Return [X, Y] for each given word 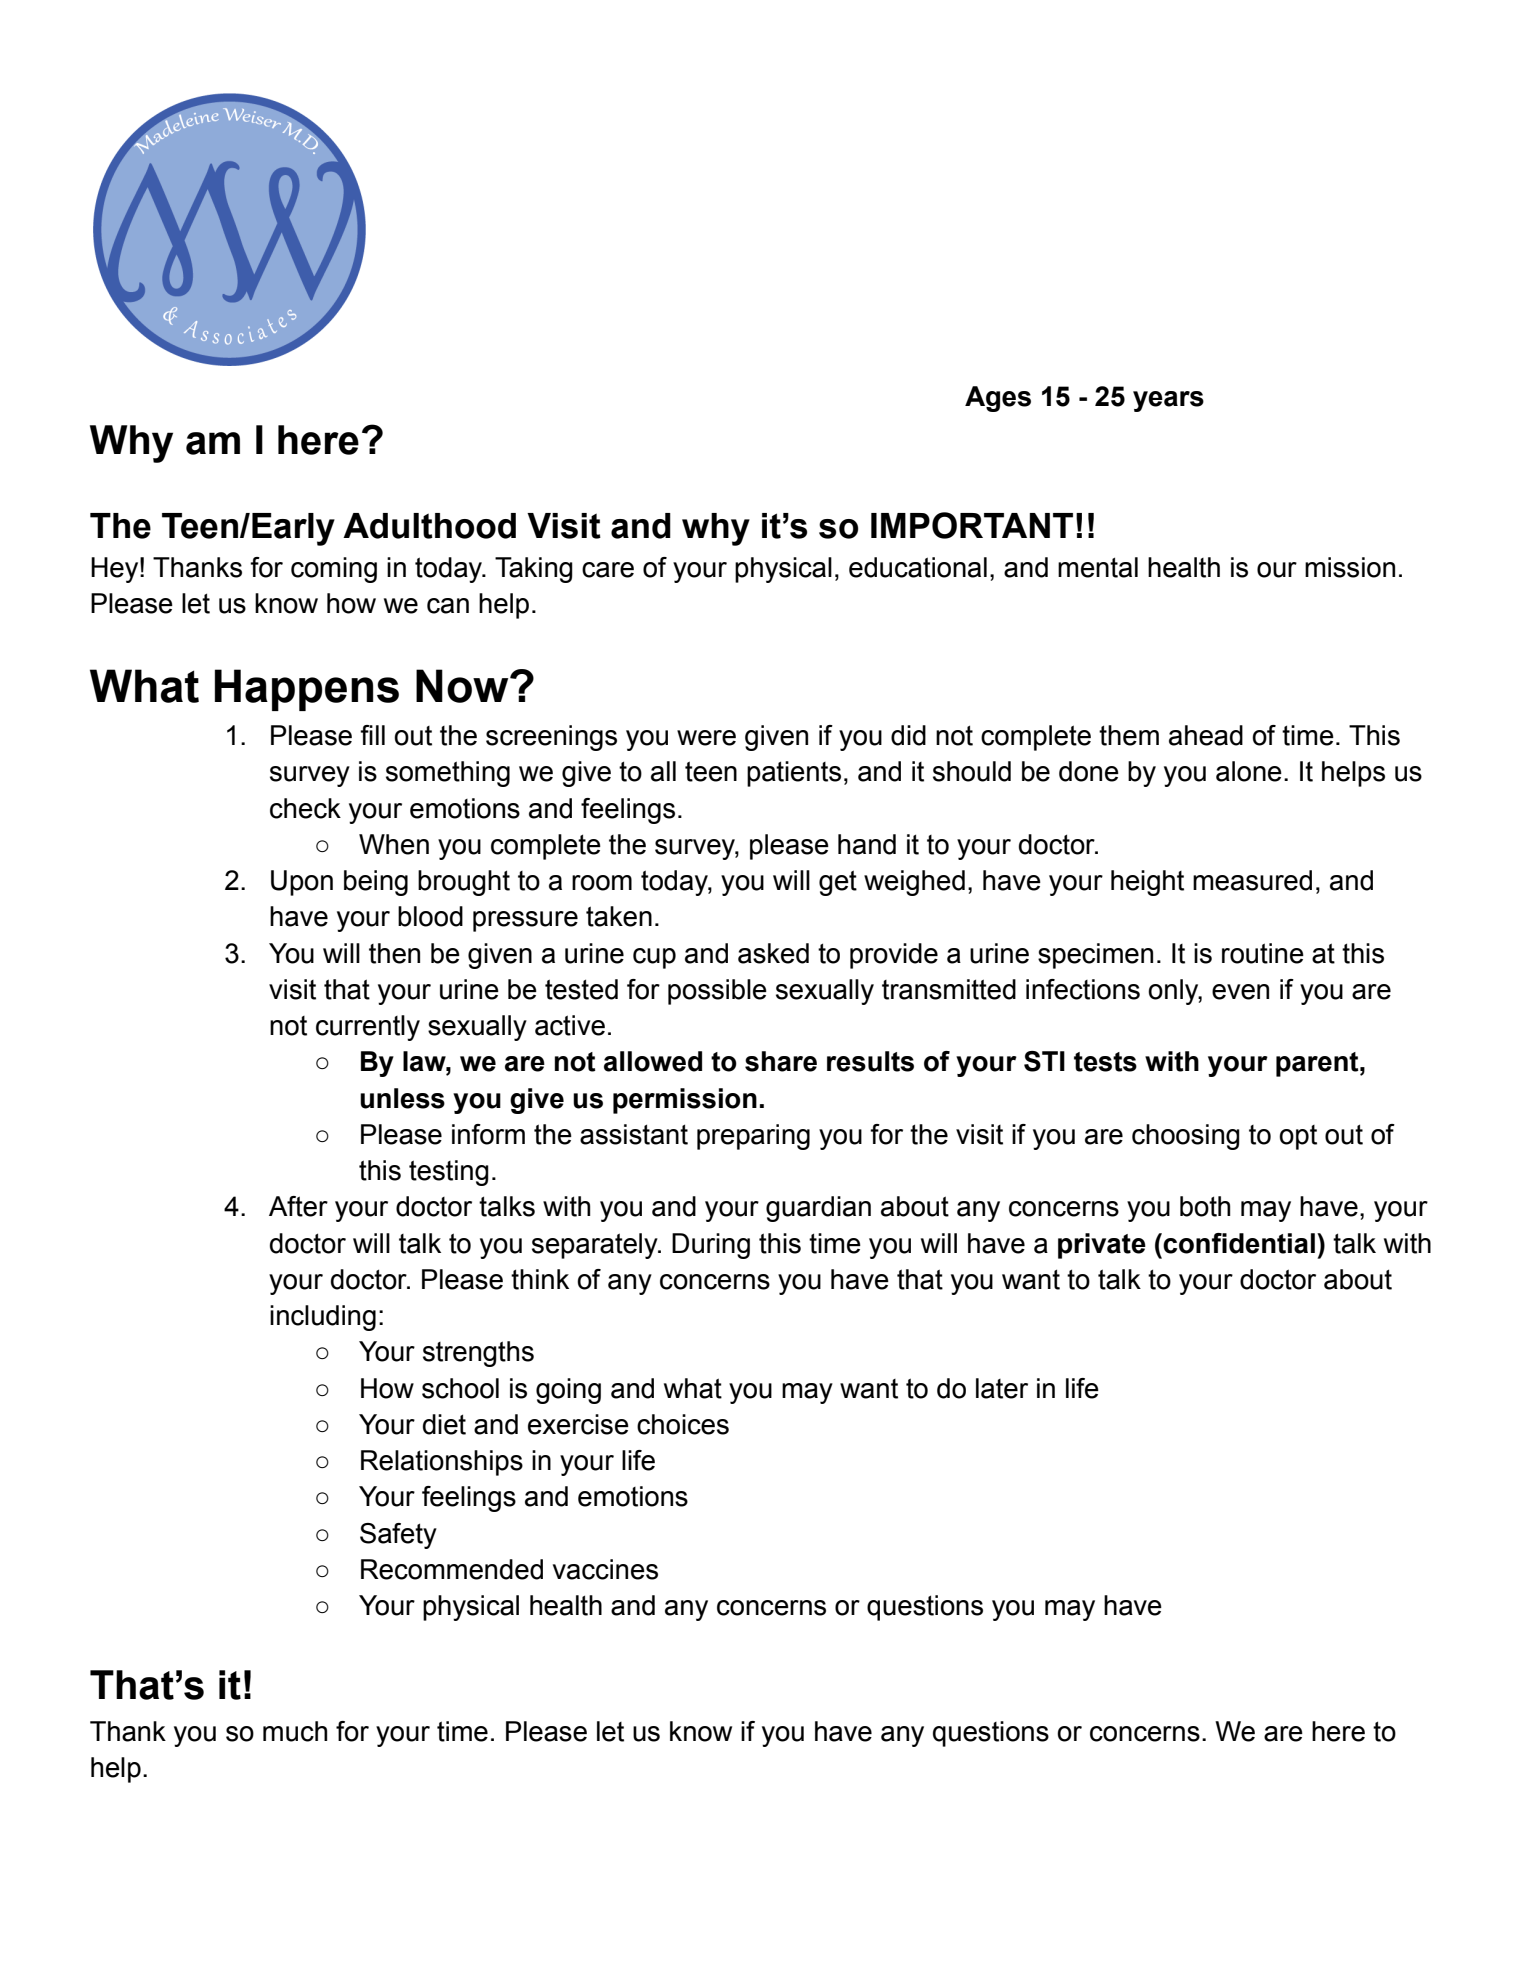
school [460, 1388]
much [295, 1731]
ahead [1206, 735]
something [448, 774]
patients [794, 774]
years [1168, 401]
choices [683, 1424]
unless [402, 1098]
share [781, 1061]
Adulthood [429, 526]
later [1002, 1388]
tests [1105, 1062]
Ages [998, 399]
